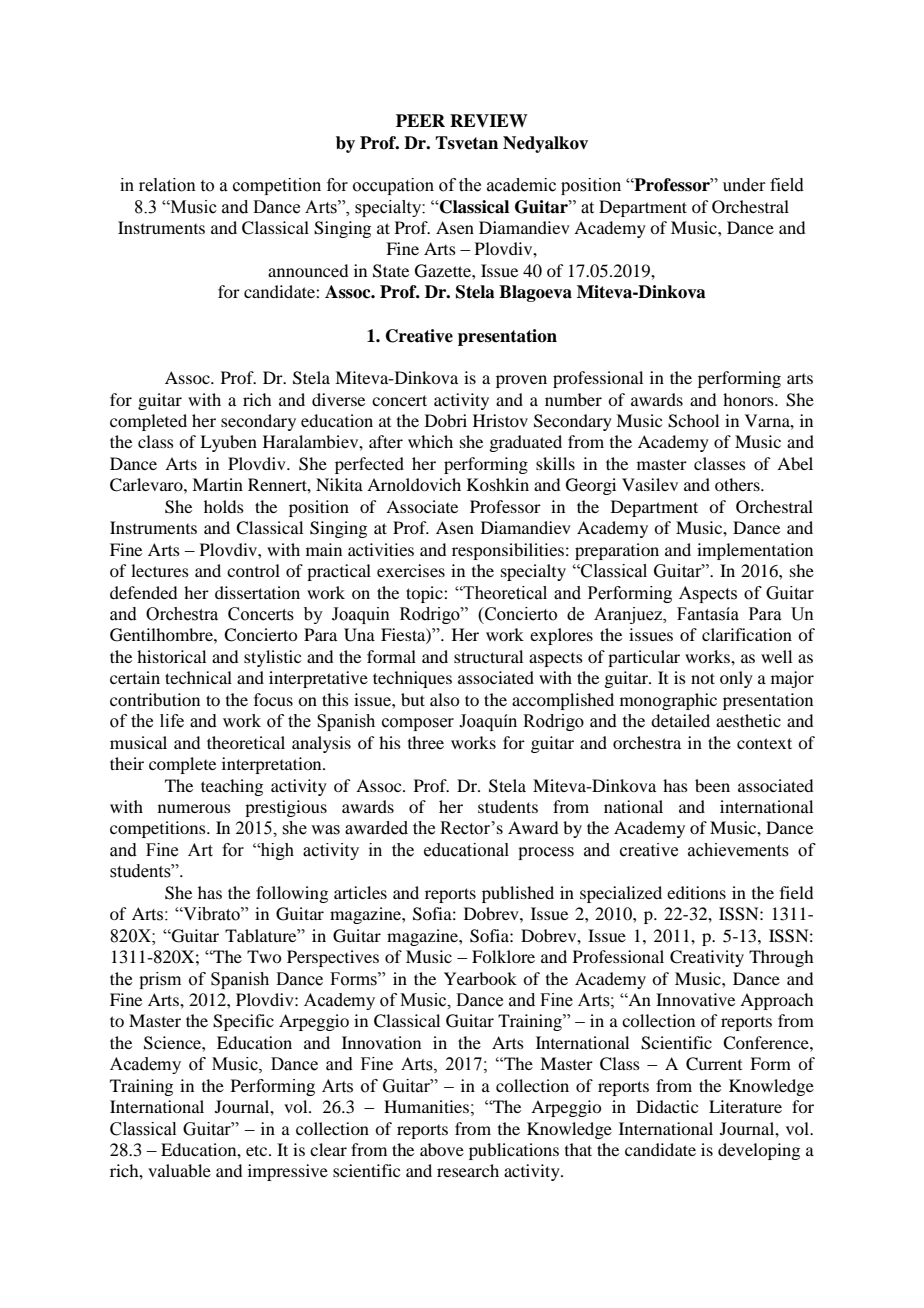 The image size is (924, 1308). What do you see at coordinates (167, 185) in the screenshot?
I see `relation` at bounding box center [167, 185].
